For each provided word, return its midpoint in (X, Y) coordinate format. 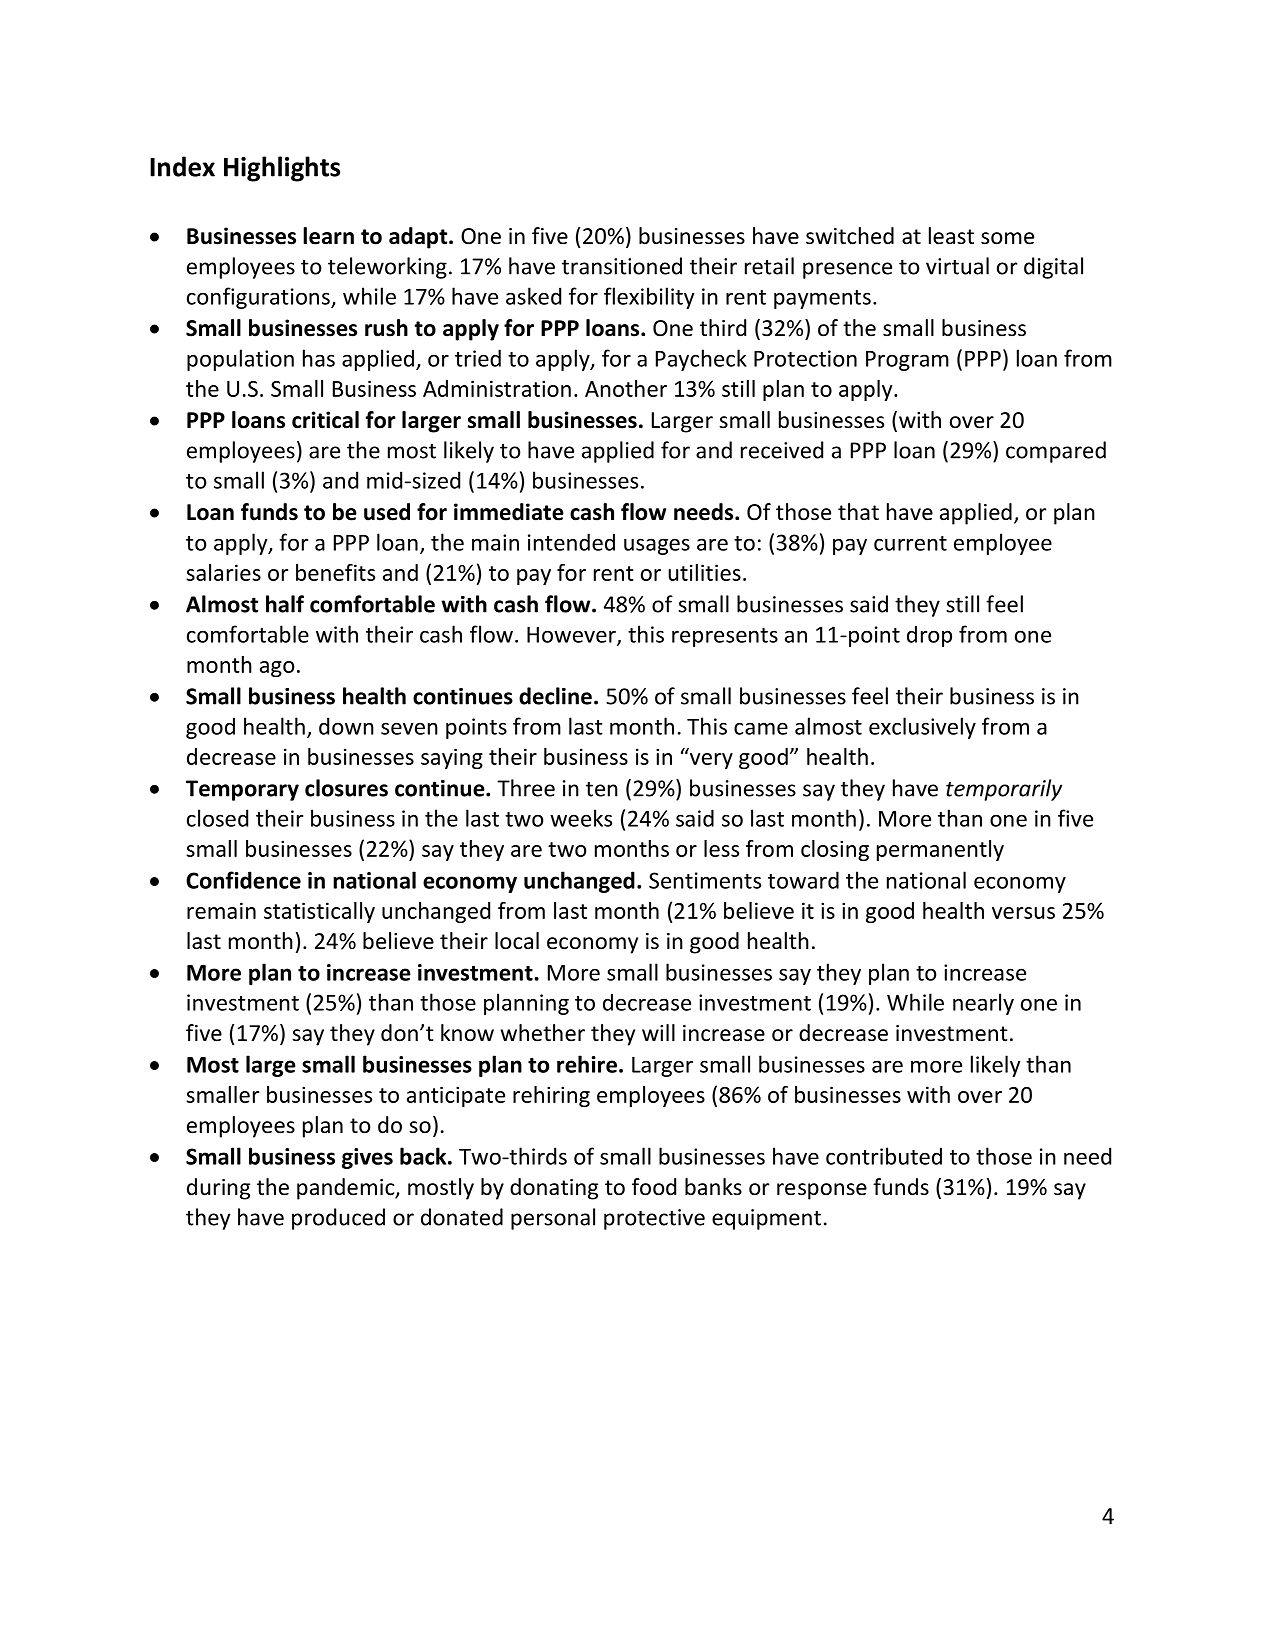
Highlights (282, 169)
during (218, 1189)
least (951, 236)
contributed (884, 1156)
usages (657, 546)
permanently (940, 850)
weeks (581, 818)
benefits (335, 572)
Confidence (243, 880)
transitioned (622, 266)
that (858, 512)
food (654, 1187)
